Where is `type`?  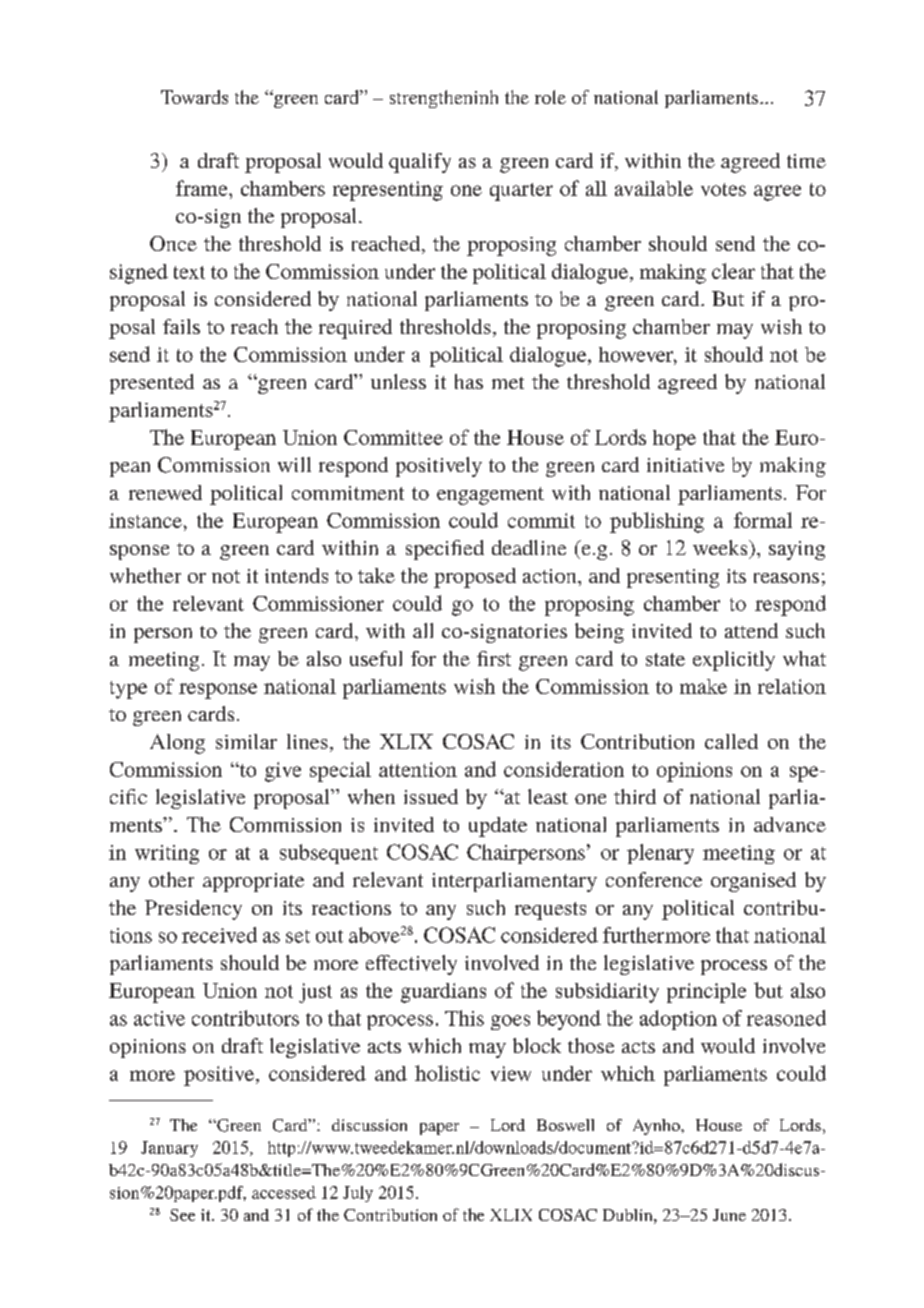 type is located at coordinates (128, 690).
